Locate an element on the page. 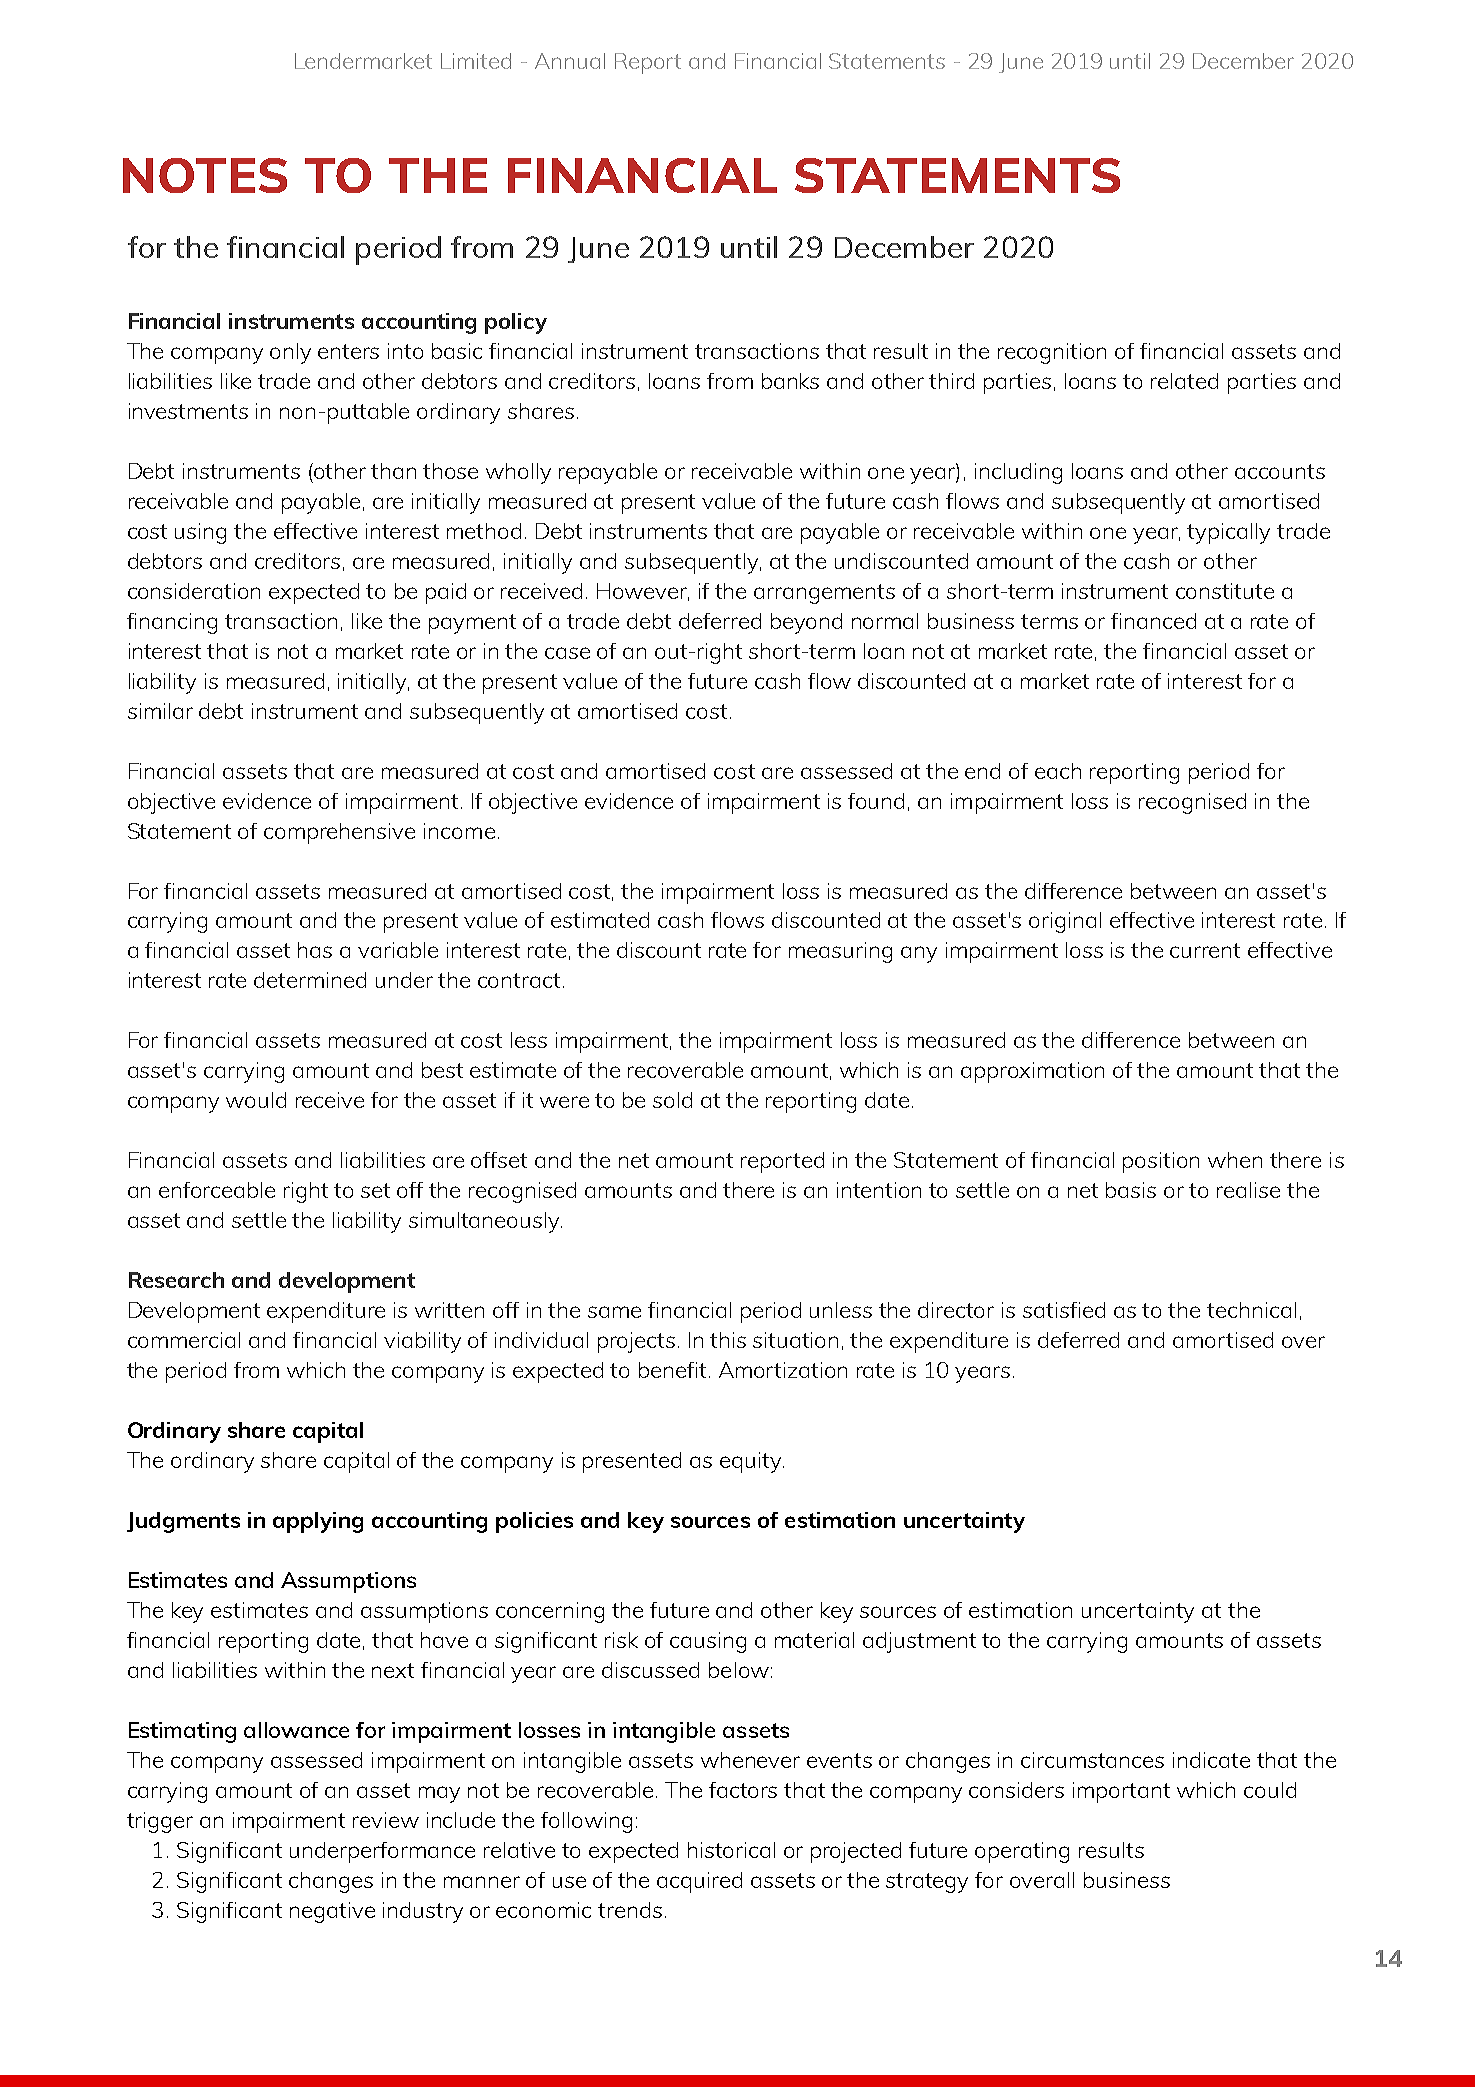  NOTES is located at coordinates (205, 175).
